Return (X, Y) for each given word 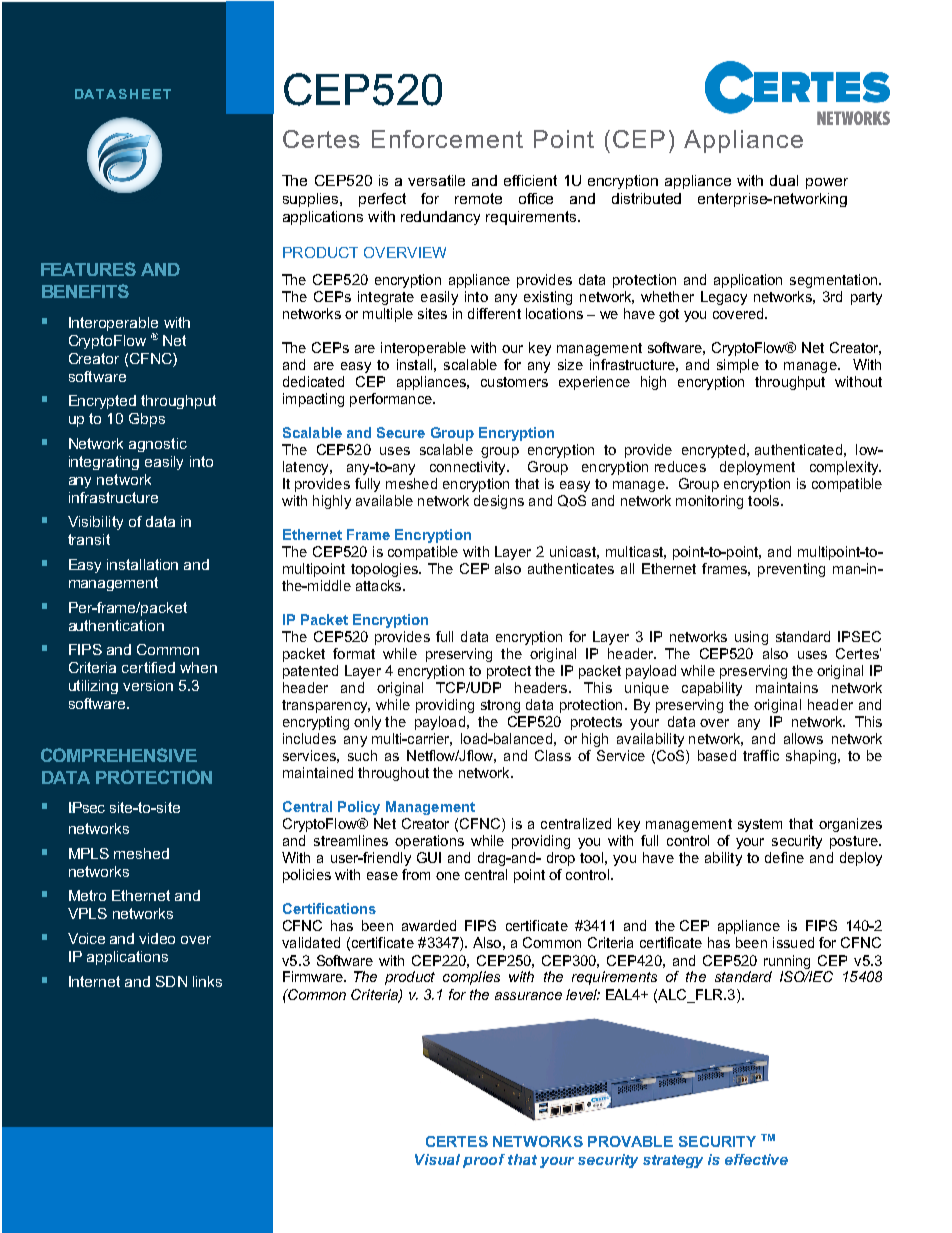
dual (784, 180)
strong (500, 706)
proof (484, 1161)
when (198, 667)
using (751, 638)
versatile (436, 180)
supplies (312, 200)
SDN (171, 981)
